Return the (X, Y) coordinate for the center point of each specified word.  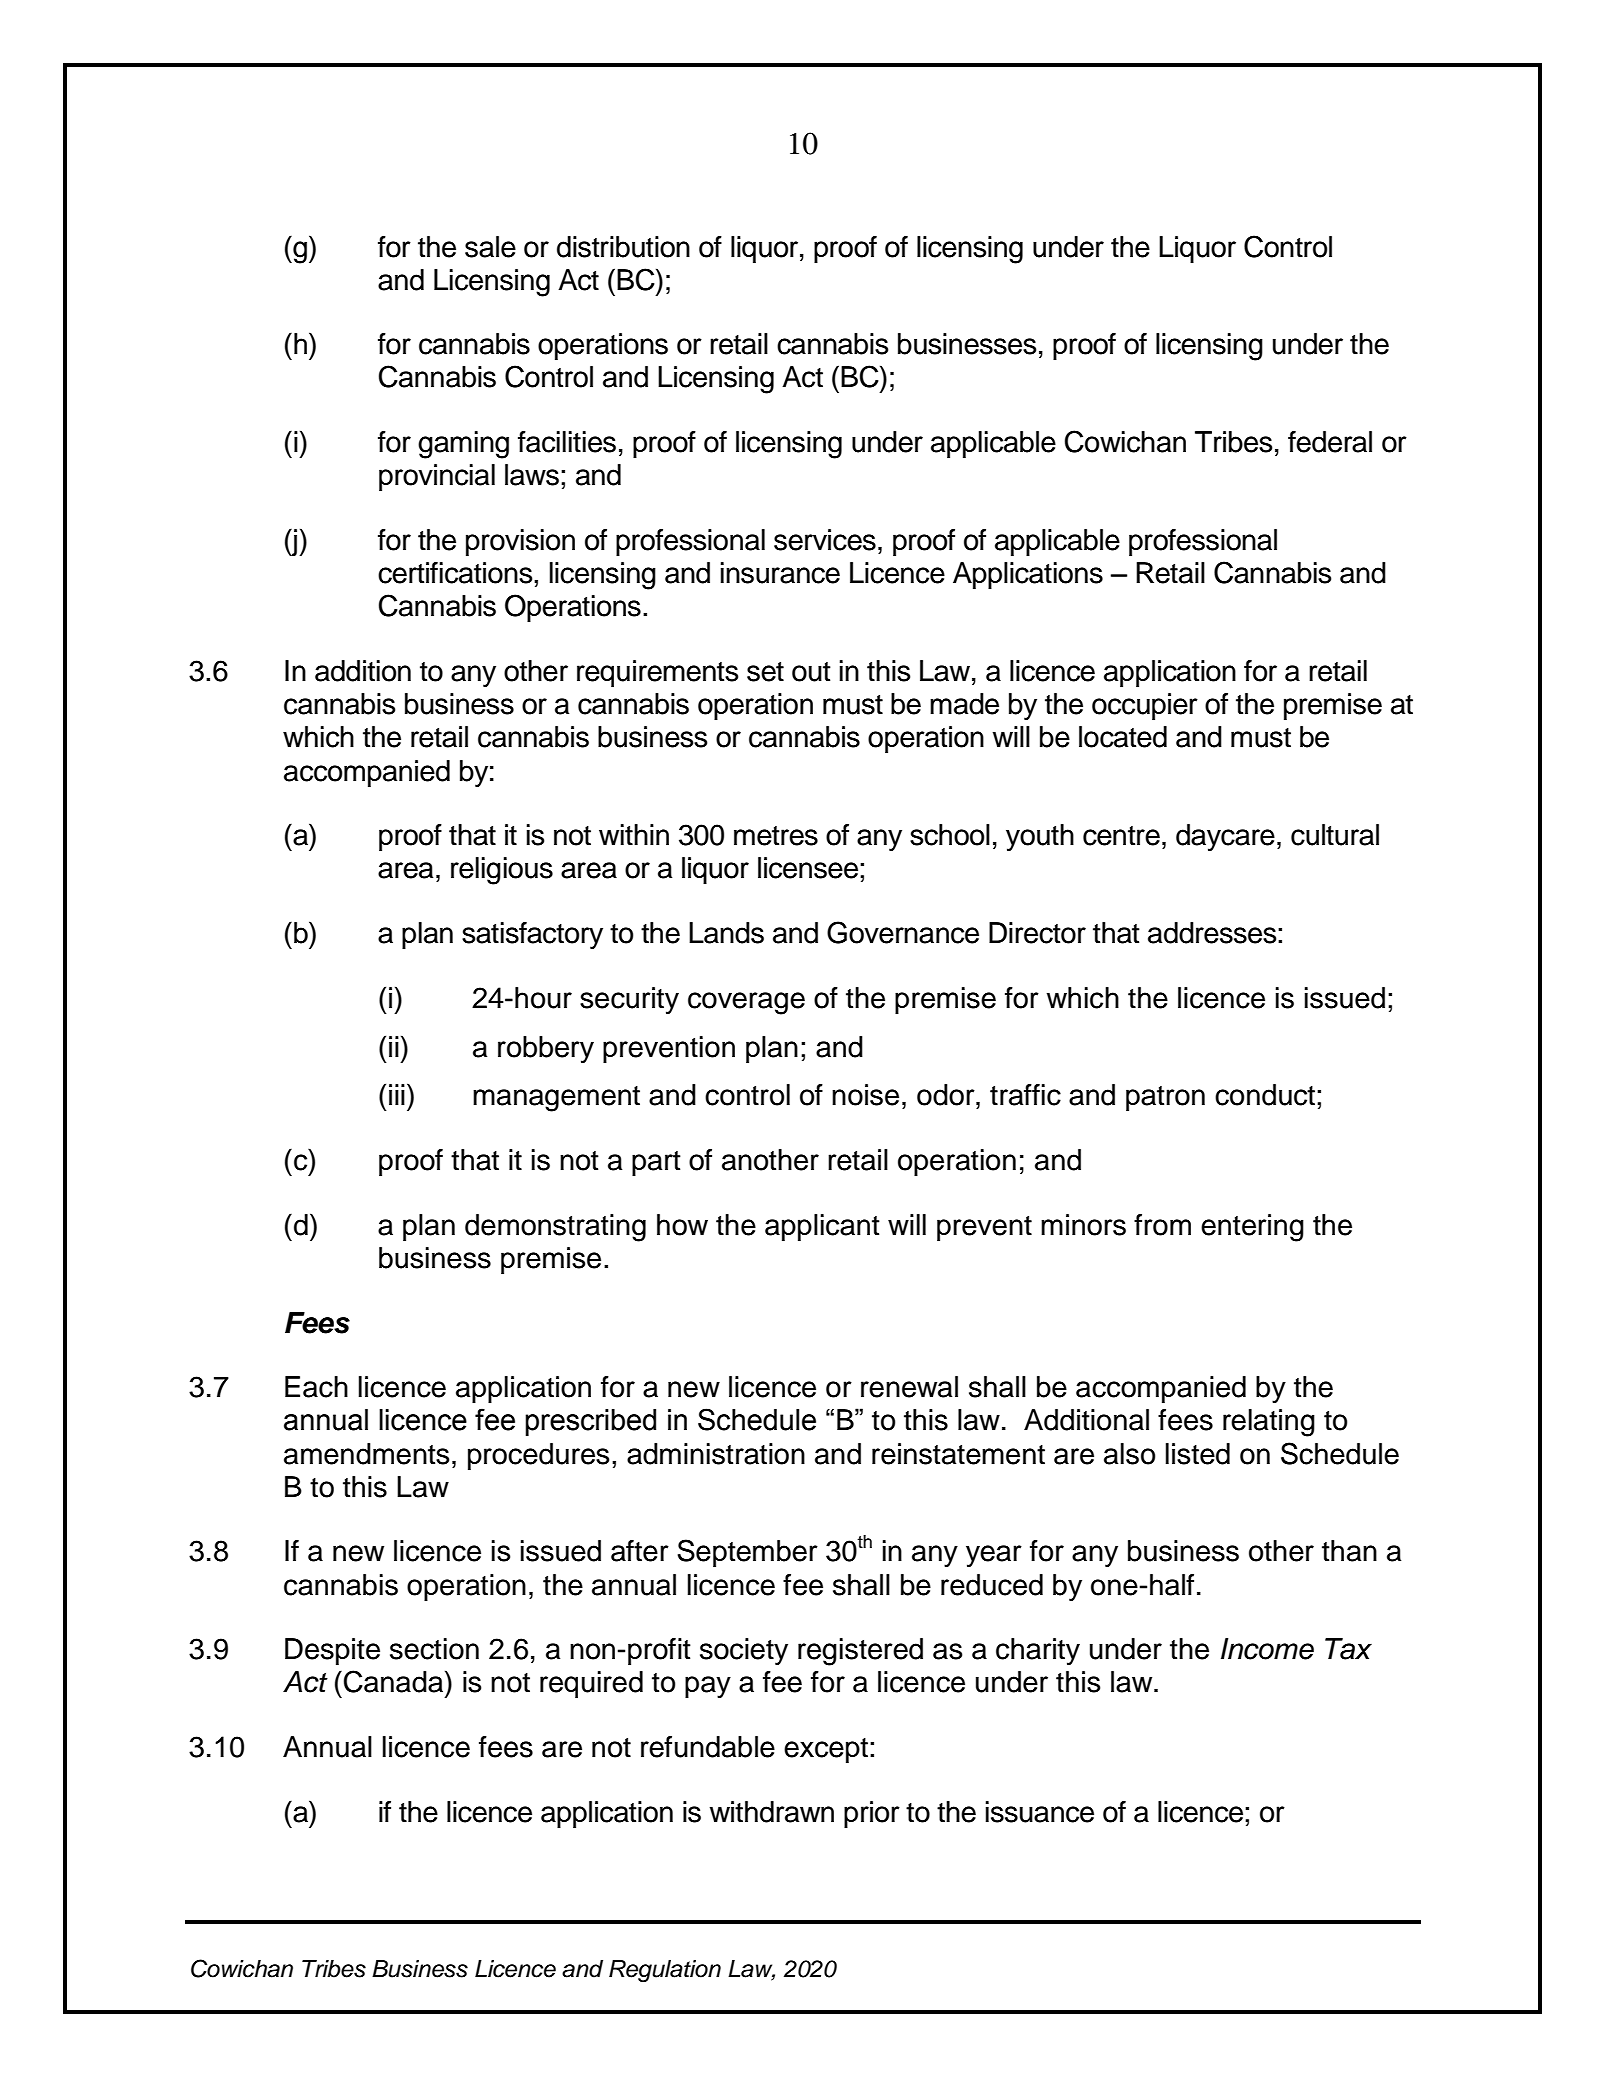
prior (872, 1814)
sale (490, 247)
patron (1165, 1098)
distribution (623, 247)
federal (1330, 442)
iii (397, 1094)
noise (865, 1095)
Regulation (665, 1971)
